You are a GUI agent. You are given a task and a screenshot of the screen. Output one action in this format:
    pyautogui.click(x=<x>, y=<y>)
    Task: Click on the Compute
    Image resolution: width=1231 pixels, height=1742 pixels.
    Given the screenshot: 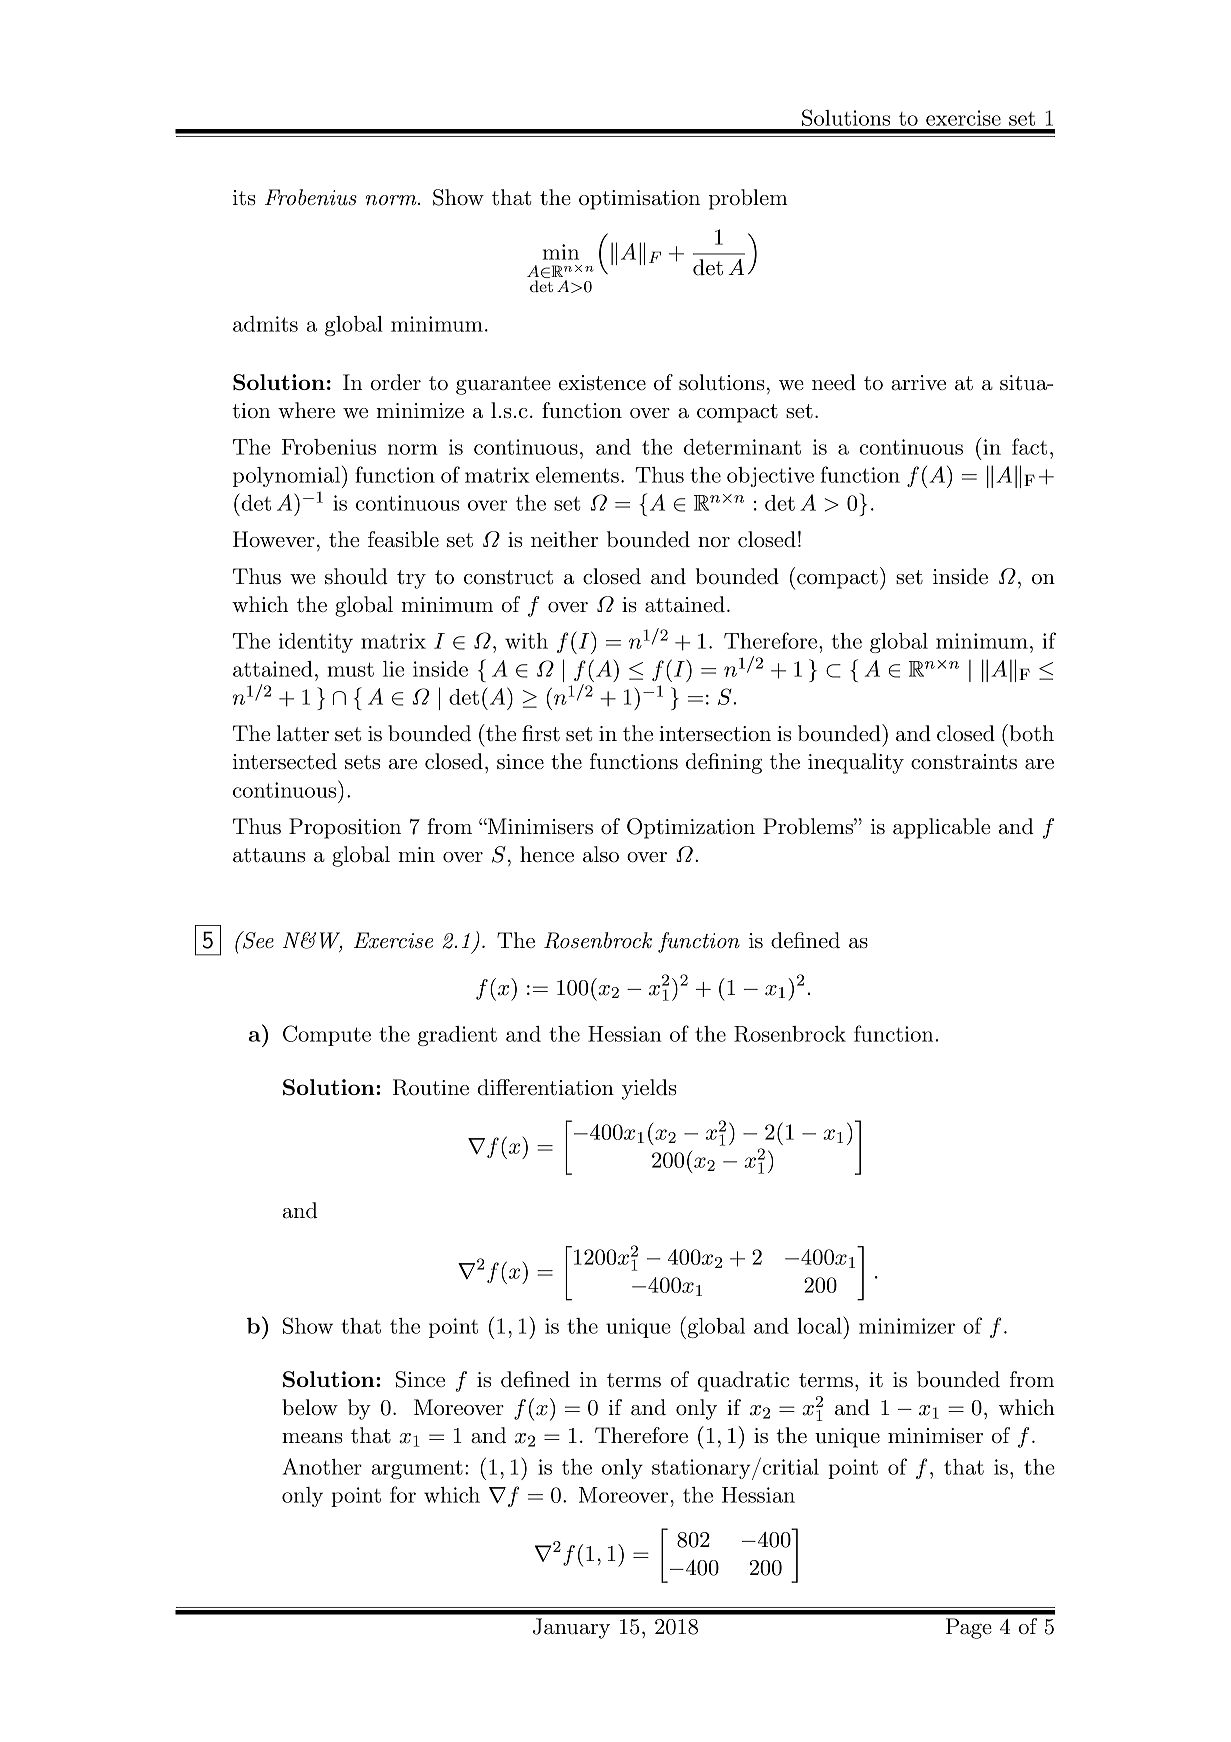 What is the action you would take?
    pyautogui.click(x=327, y=1035)
